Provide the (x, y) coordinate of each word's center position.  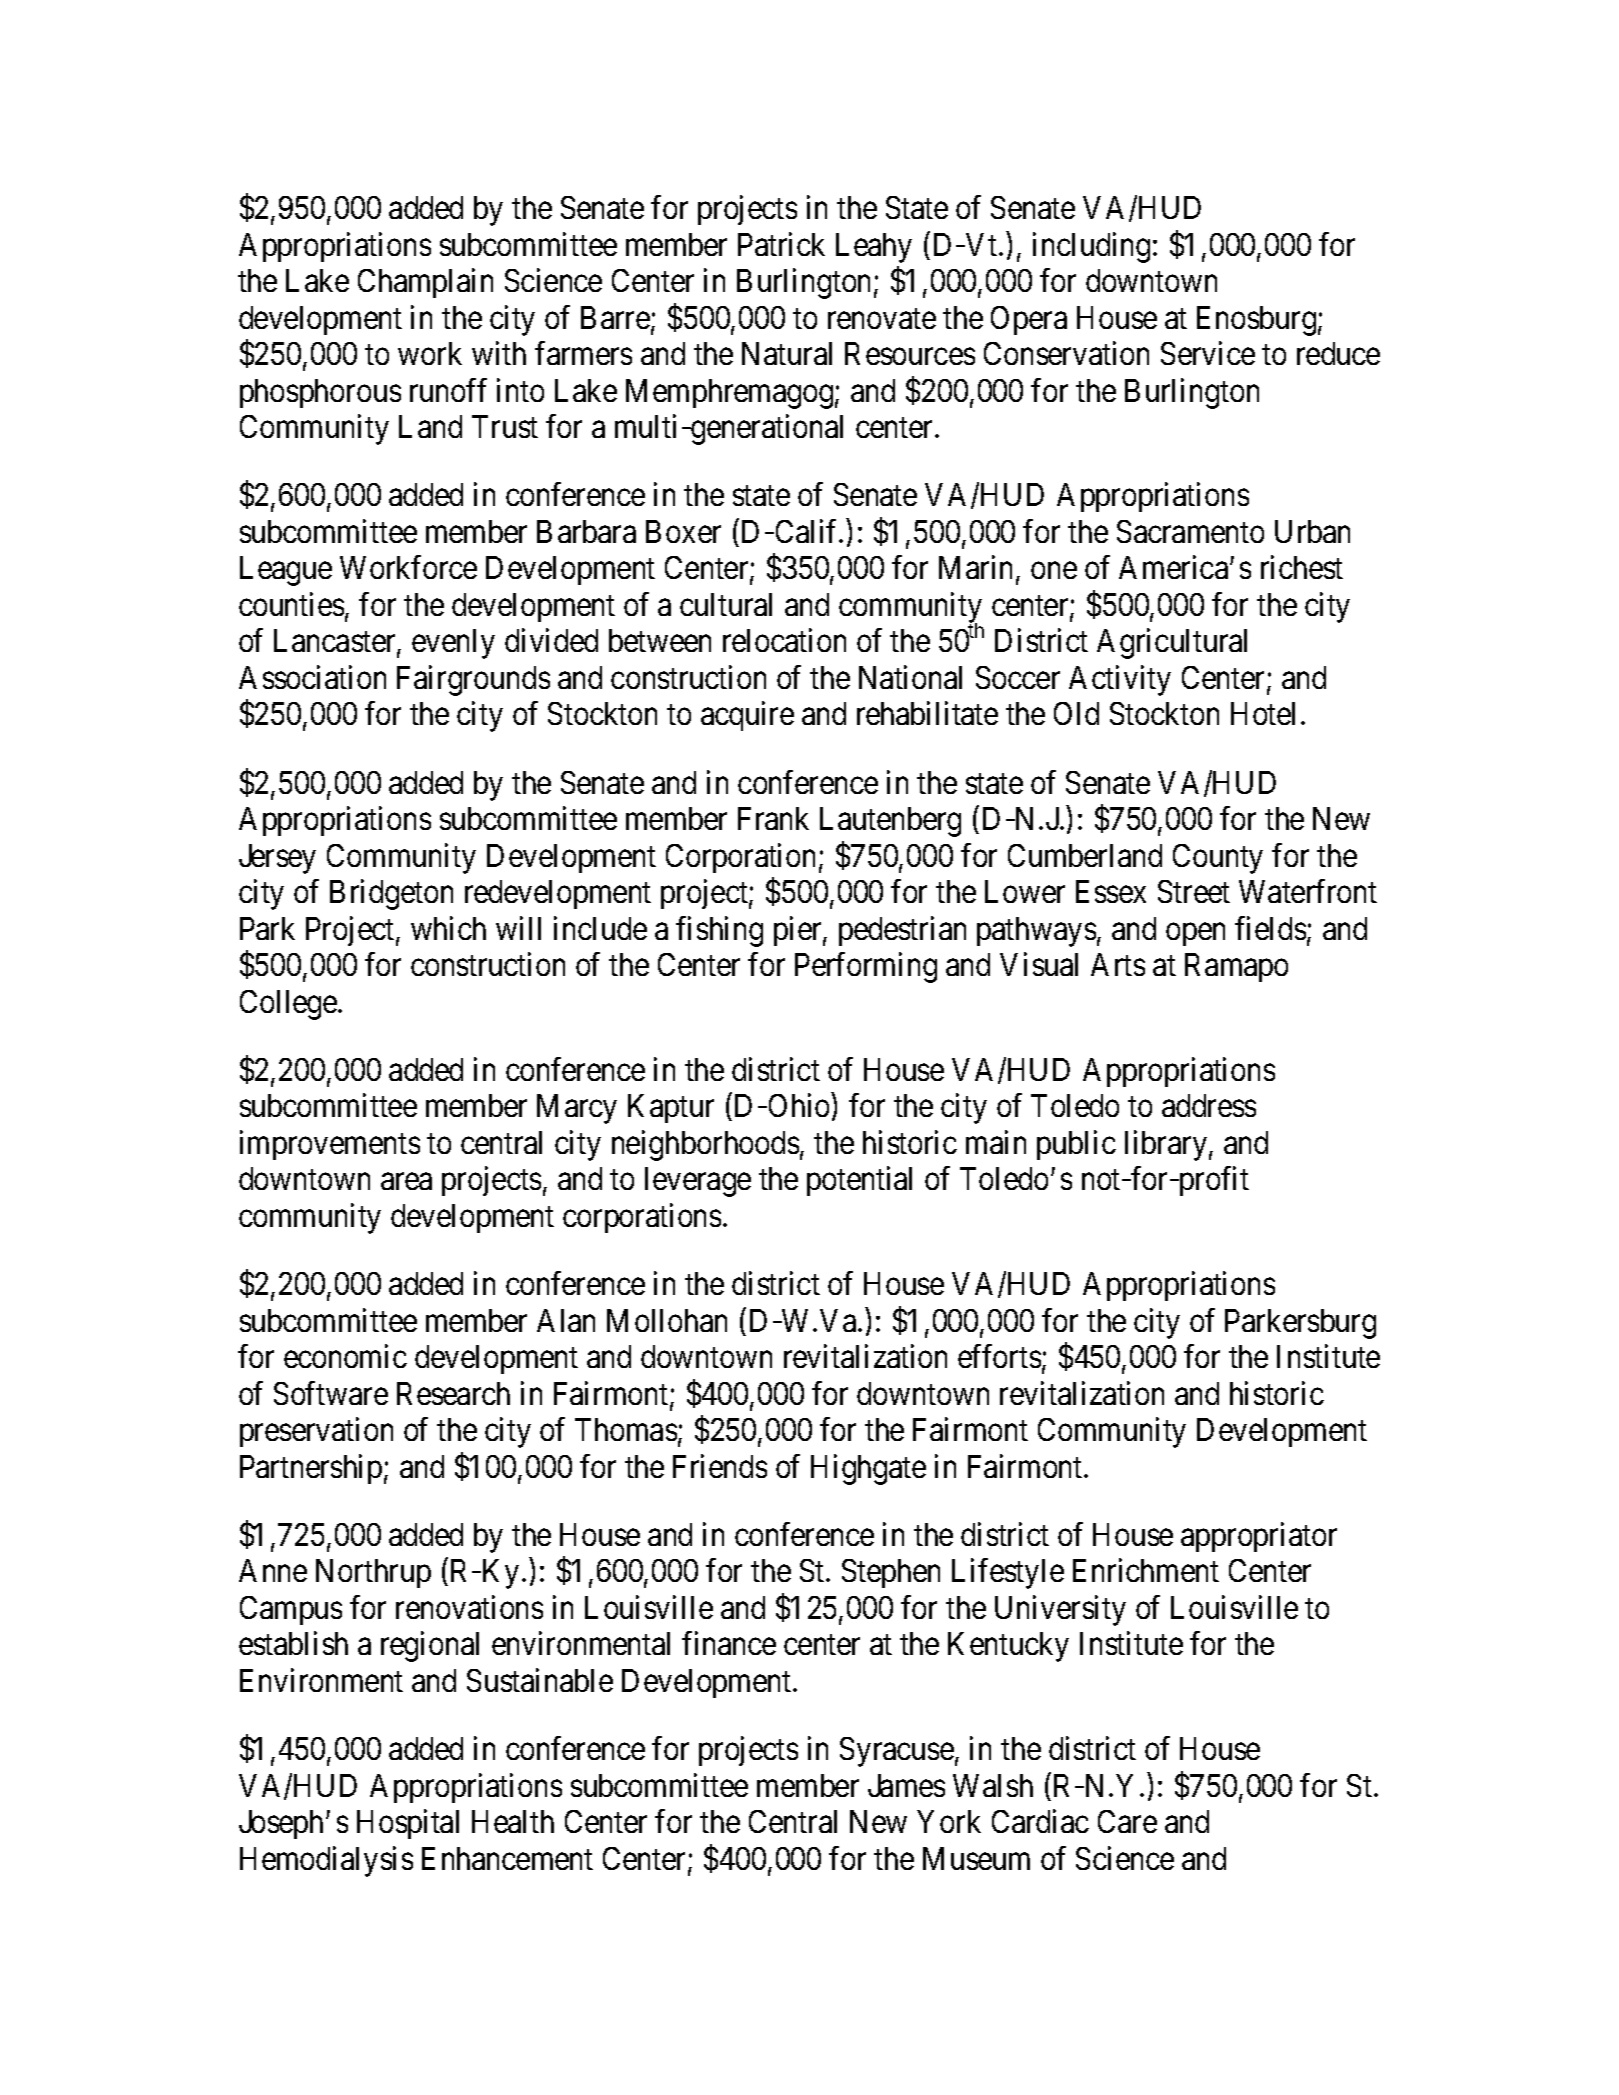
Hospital (408, 1824)
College (289, 1005)
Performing (866, 968)
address (1209, 1105)
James (906, 1785)
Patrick (781, 244)
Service (1208, 353)
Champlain (425, 283)
